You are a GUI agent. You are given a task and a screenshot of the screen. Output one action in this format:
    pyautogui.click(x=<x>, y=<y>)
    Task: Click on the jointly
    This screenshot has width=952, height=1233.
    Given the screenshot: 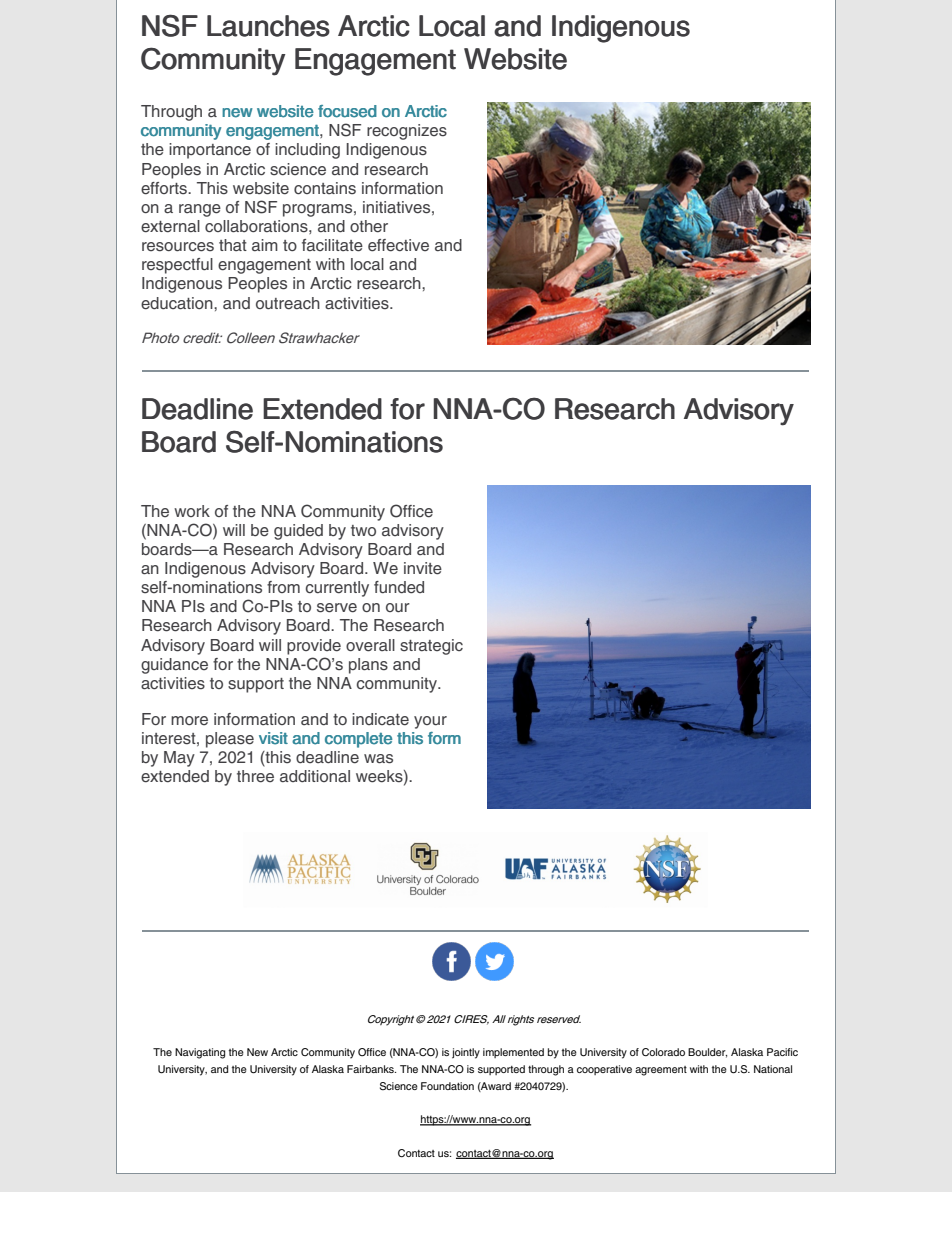 What is the action you would take?
    pyautogui.click(x=466, y=1053)
